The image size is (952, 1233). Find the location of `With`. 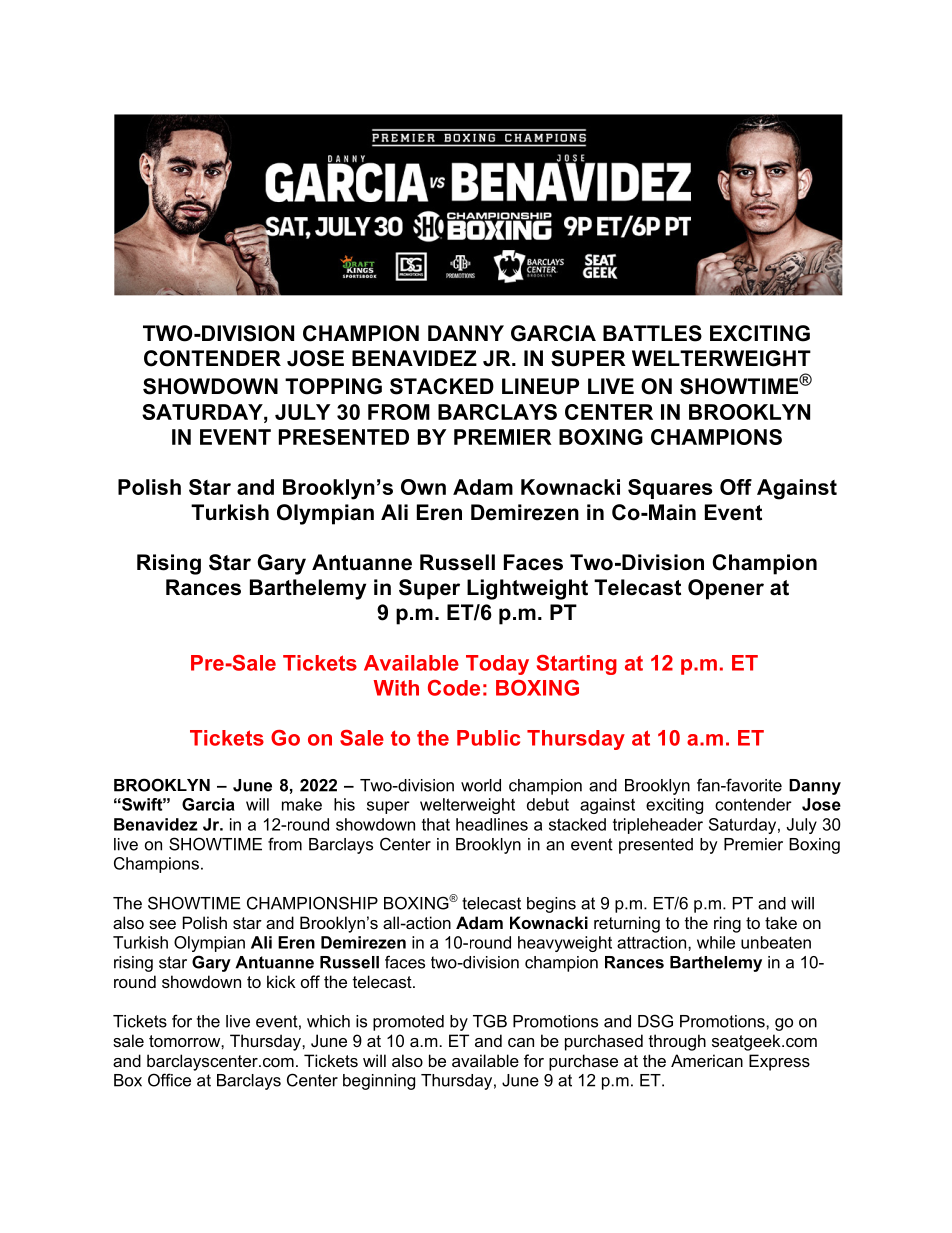

With is located at coordinates (396, 688).
